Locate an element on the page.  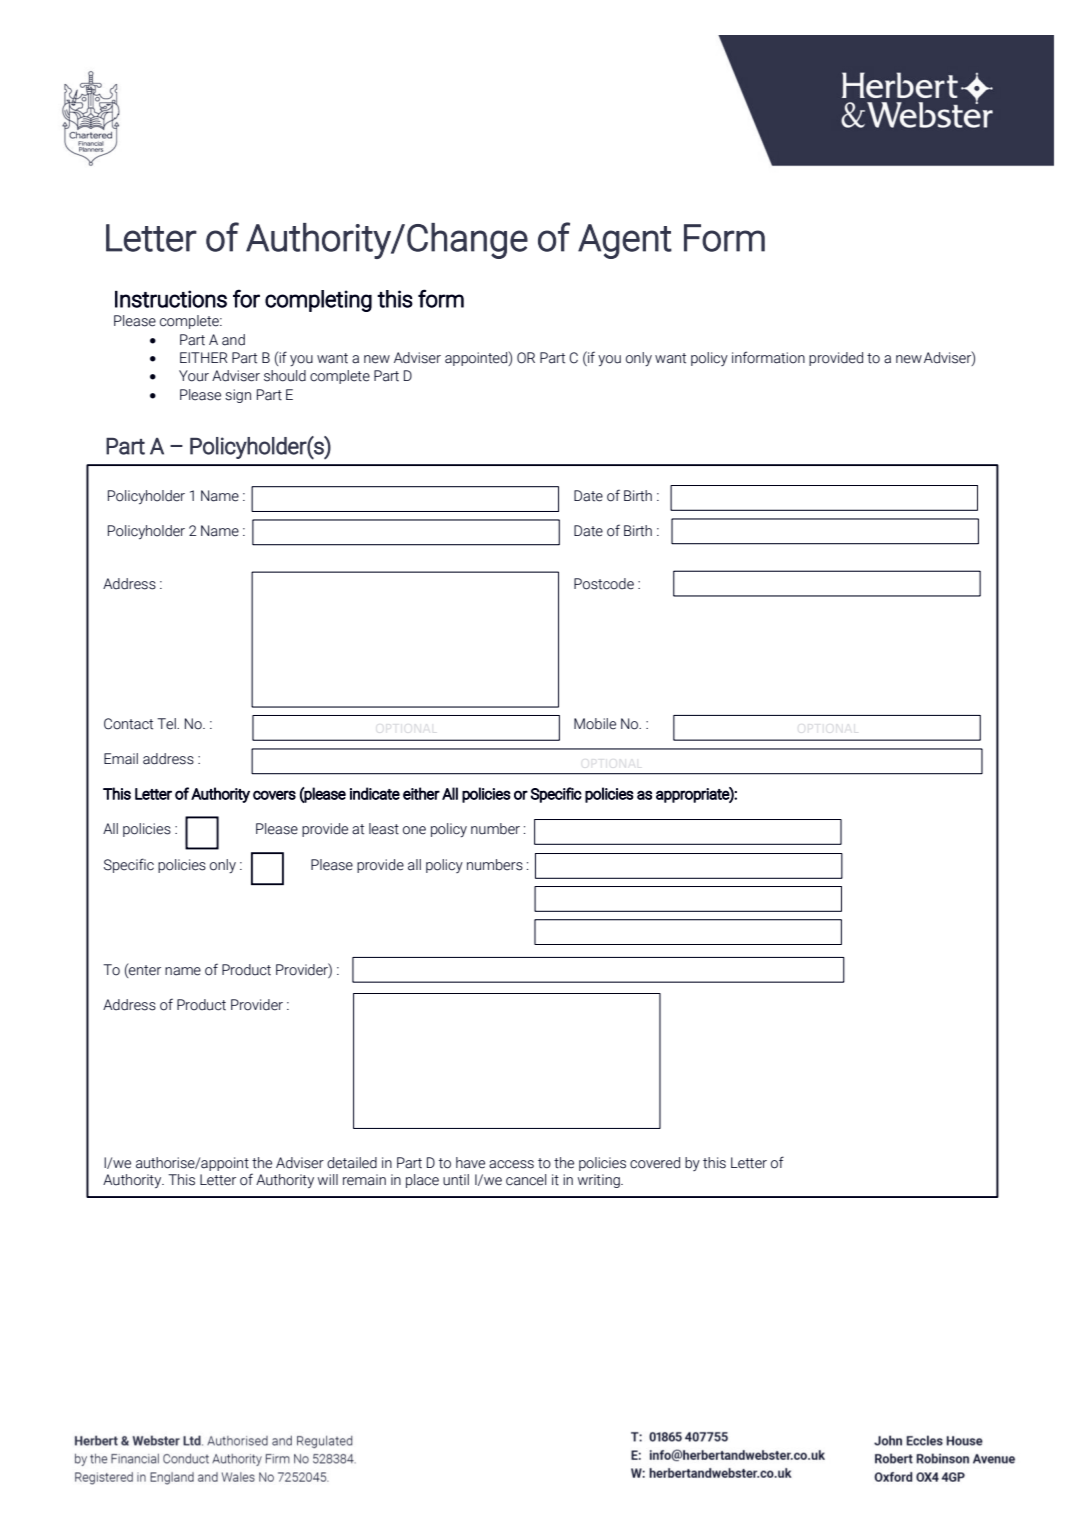
indicate is located at coordinates (375, 793).
